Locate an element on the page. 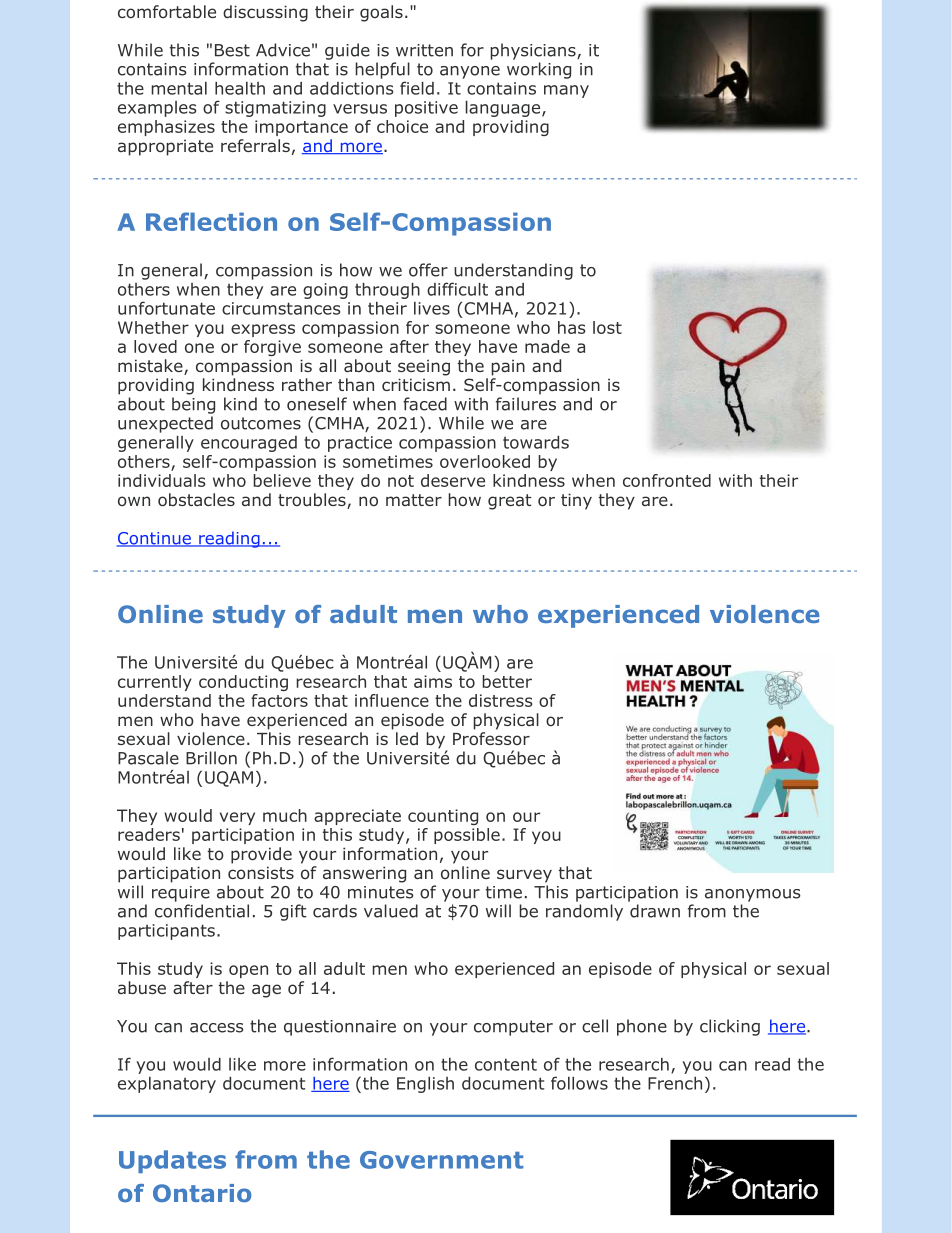 Image resolution: width=952 pixels, height=1233 pixels. Government is located at coordinates (441, 1160).
